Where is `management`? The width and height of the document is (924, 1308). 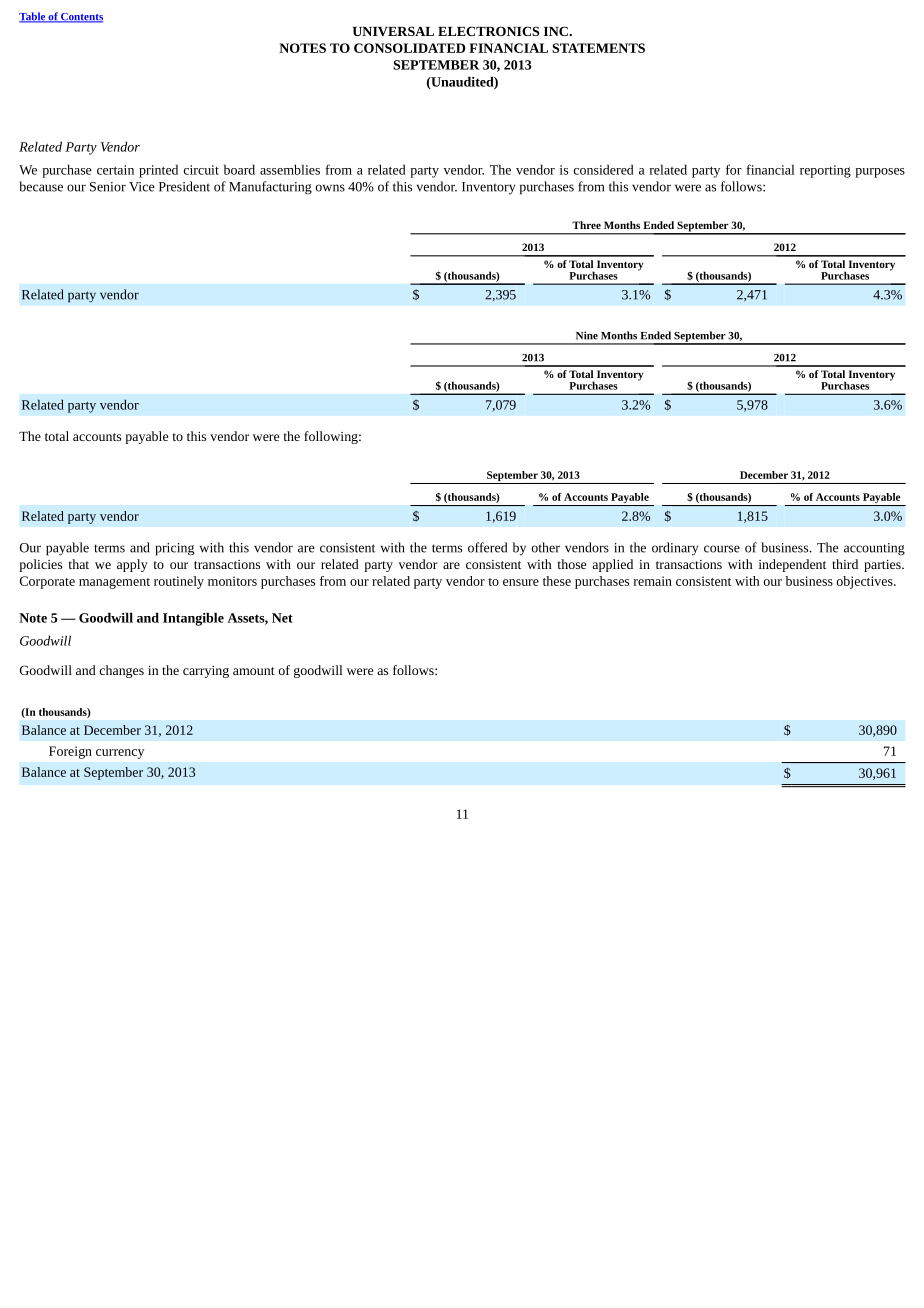 management is located at coordinates (114, 583).
